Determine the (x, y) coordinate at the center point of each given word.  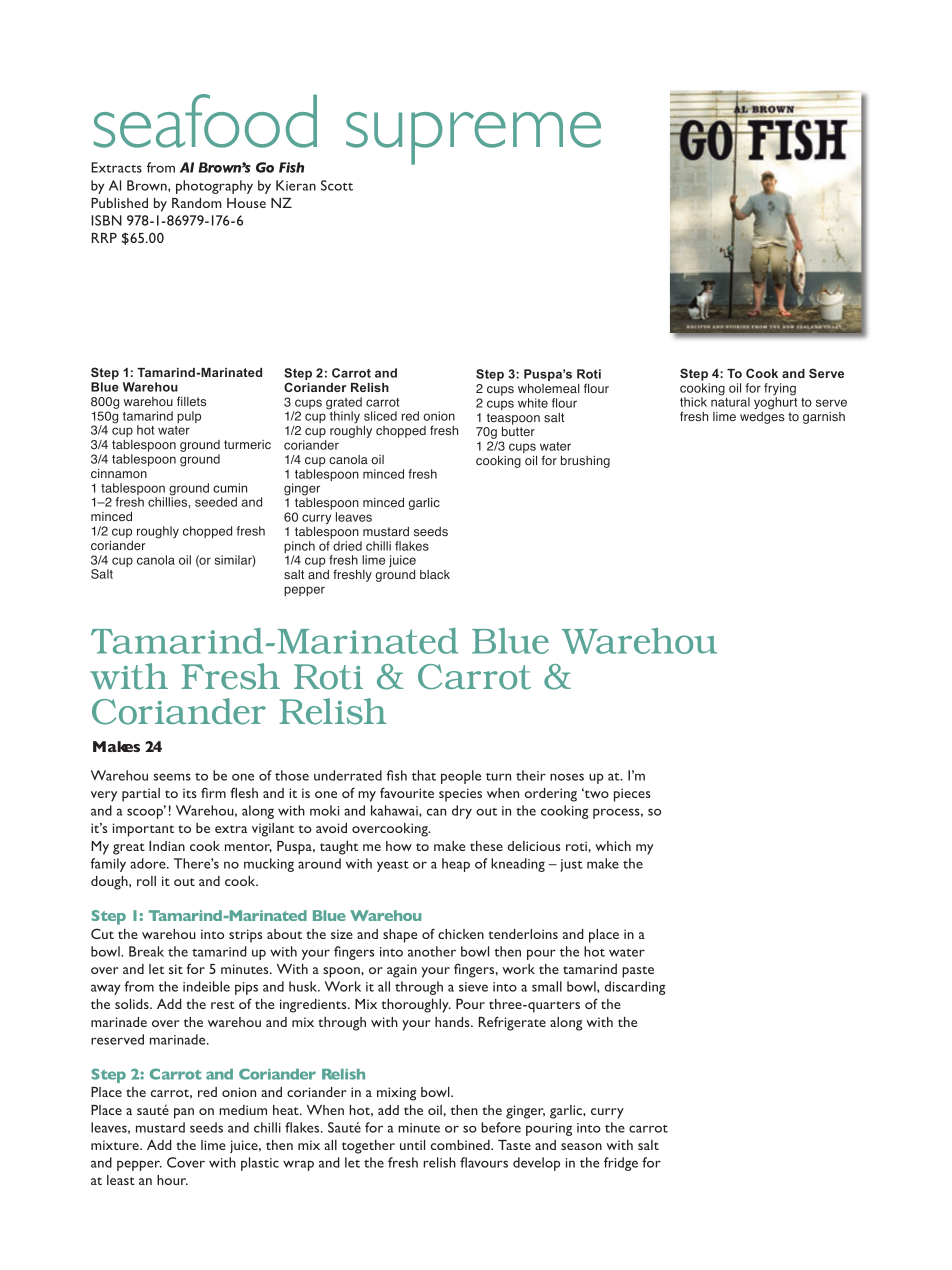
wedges (762, 418)
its (190, 793)
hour (172, 1180)
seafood (205, 121)
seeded (216, 502)
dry (462, 812)
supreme (473, 138)
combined (461, 1145)
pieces (632, 795)
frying (780, 390)
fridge (621, 1164)
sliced (380, 416)
